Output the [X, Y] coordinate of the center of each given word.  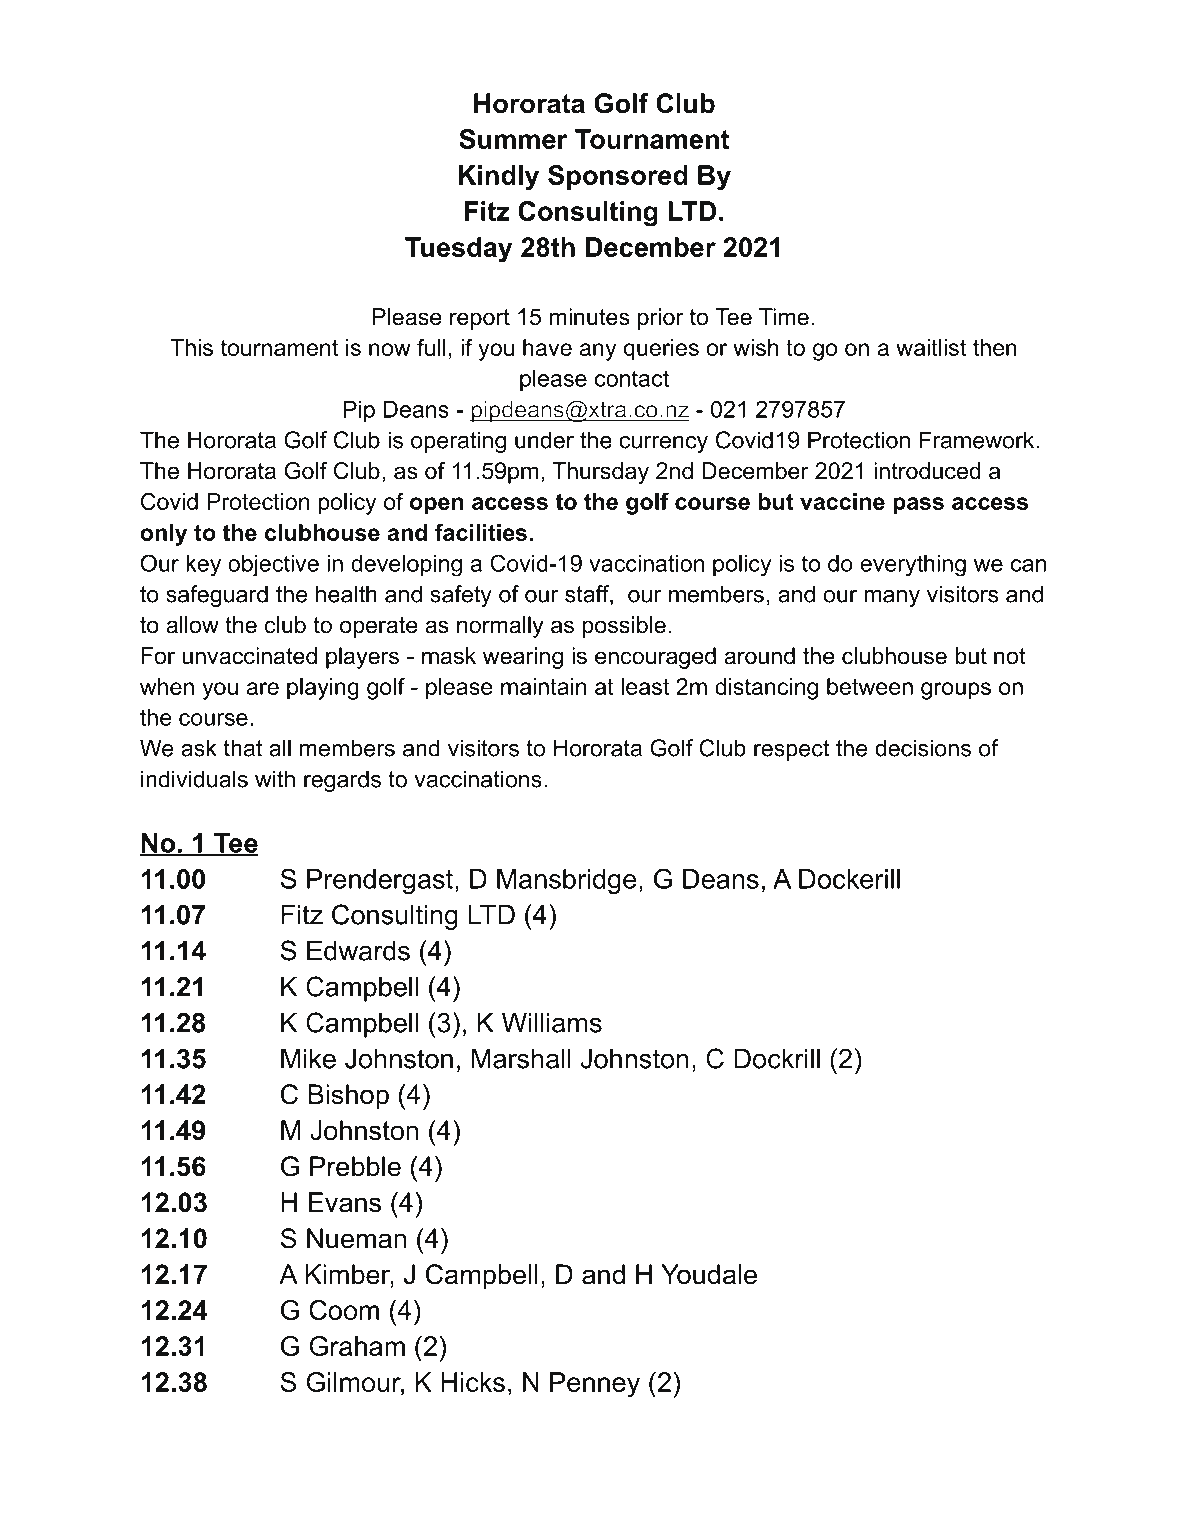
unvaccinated [249, 656]
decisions [923, 748]
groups [956, 691]
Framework [977, 440]
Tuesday [458, 250]
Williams [552, 1022]
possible [624, 627]
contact [632, 378]
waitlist [931, 347]
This [191, 347]
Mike [308, 1058]
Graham [357, 1346]
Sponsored [618, 177]
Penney [595, 1385]
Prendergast [380, 882]
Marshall [521, 1058]
